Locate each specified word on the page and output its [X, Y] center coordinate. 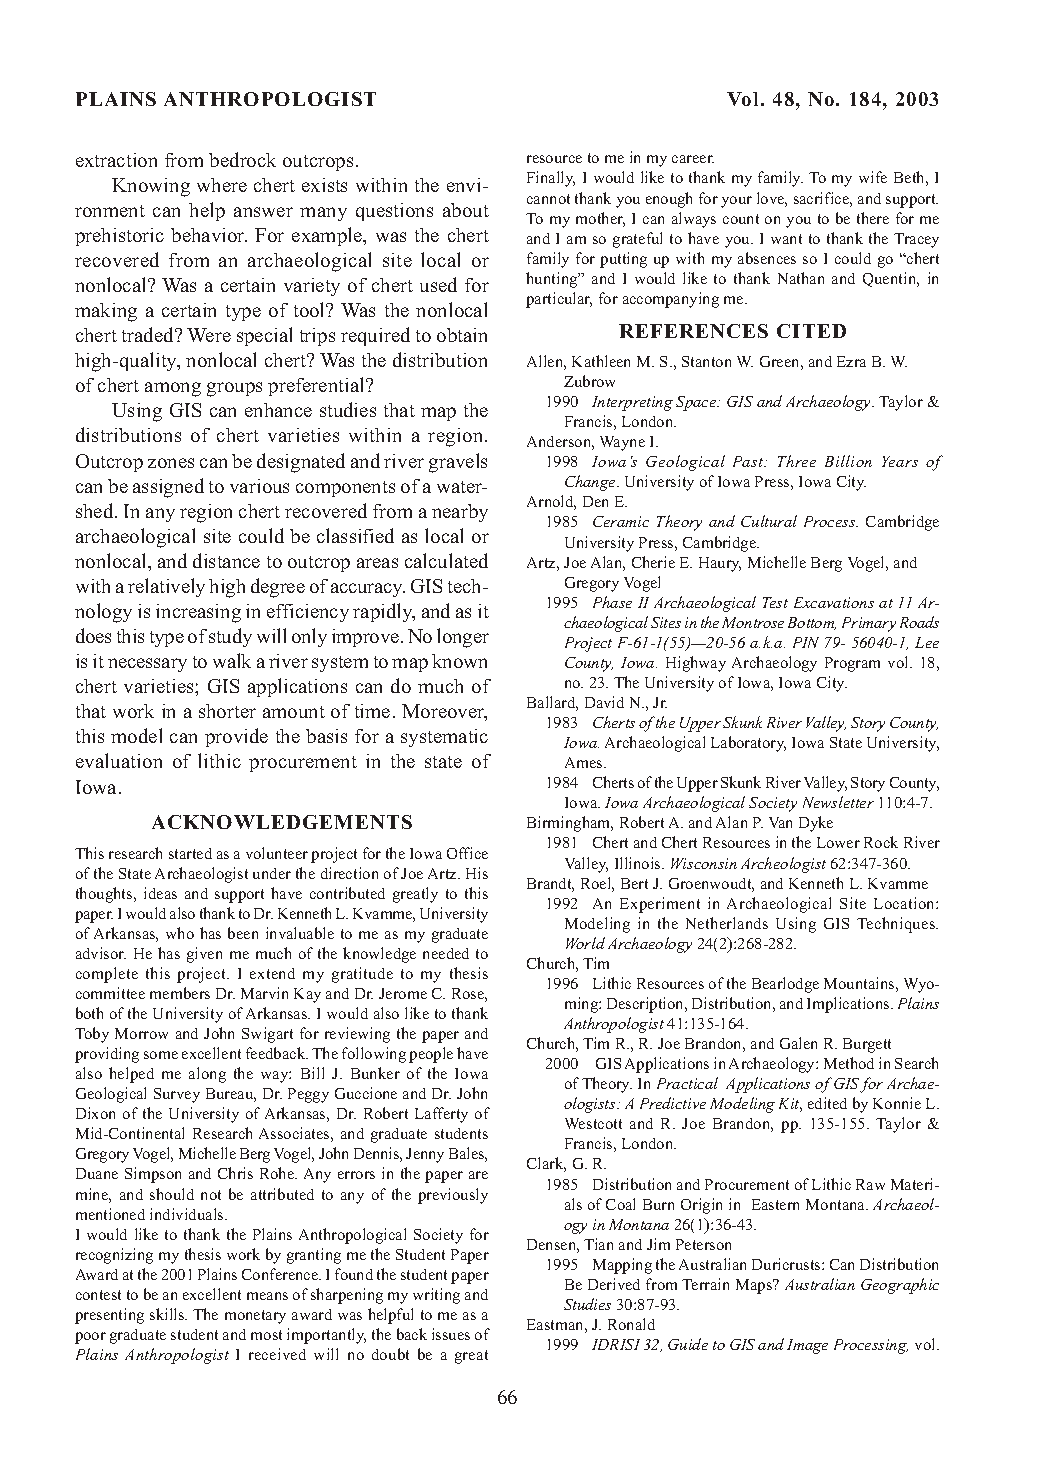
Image [807, 1346]
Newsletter [838, 802]
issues [451, 1334]
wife [873, 177]
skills [168, 1314]
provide [236, 737]
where [222, 185]
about [466, 210]
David [604, 702]
